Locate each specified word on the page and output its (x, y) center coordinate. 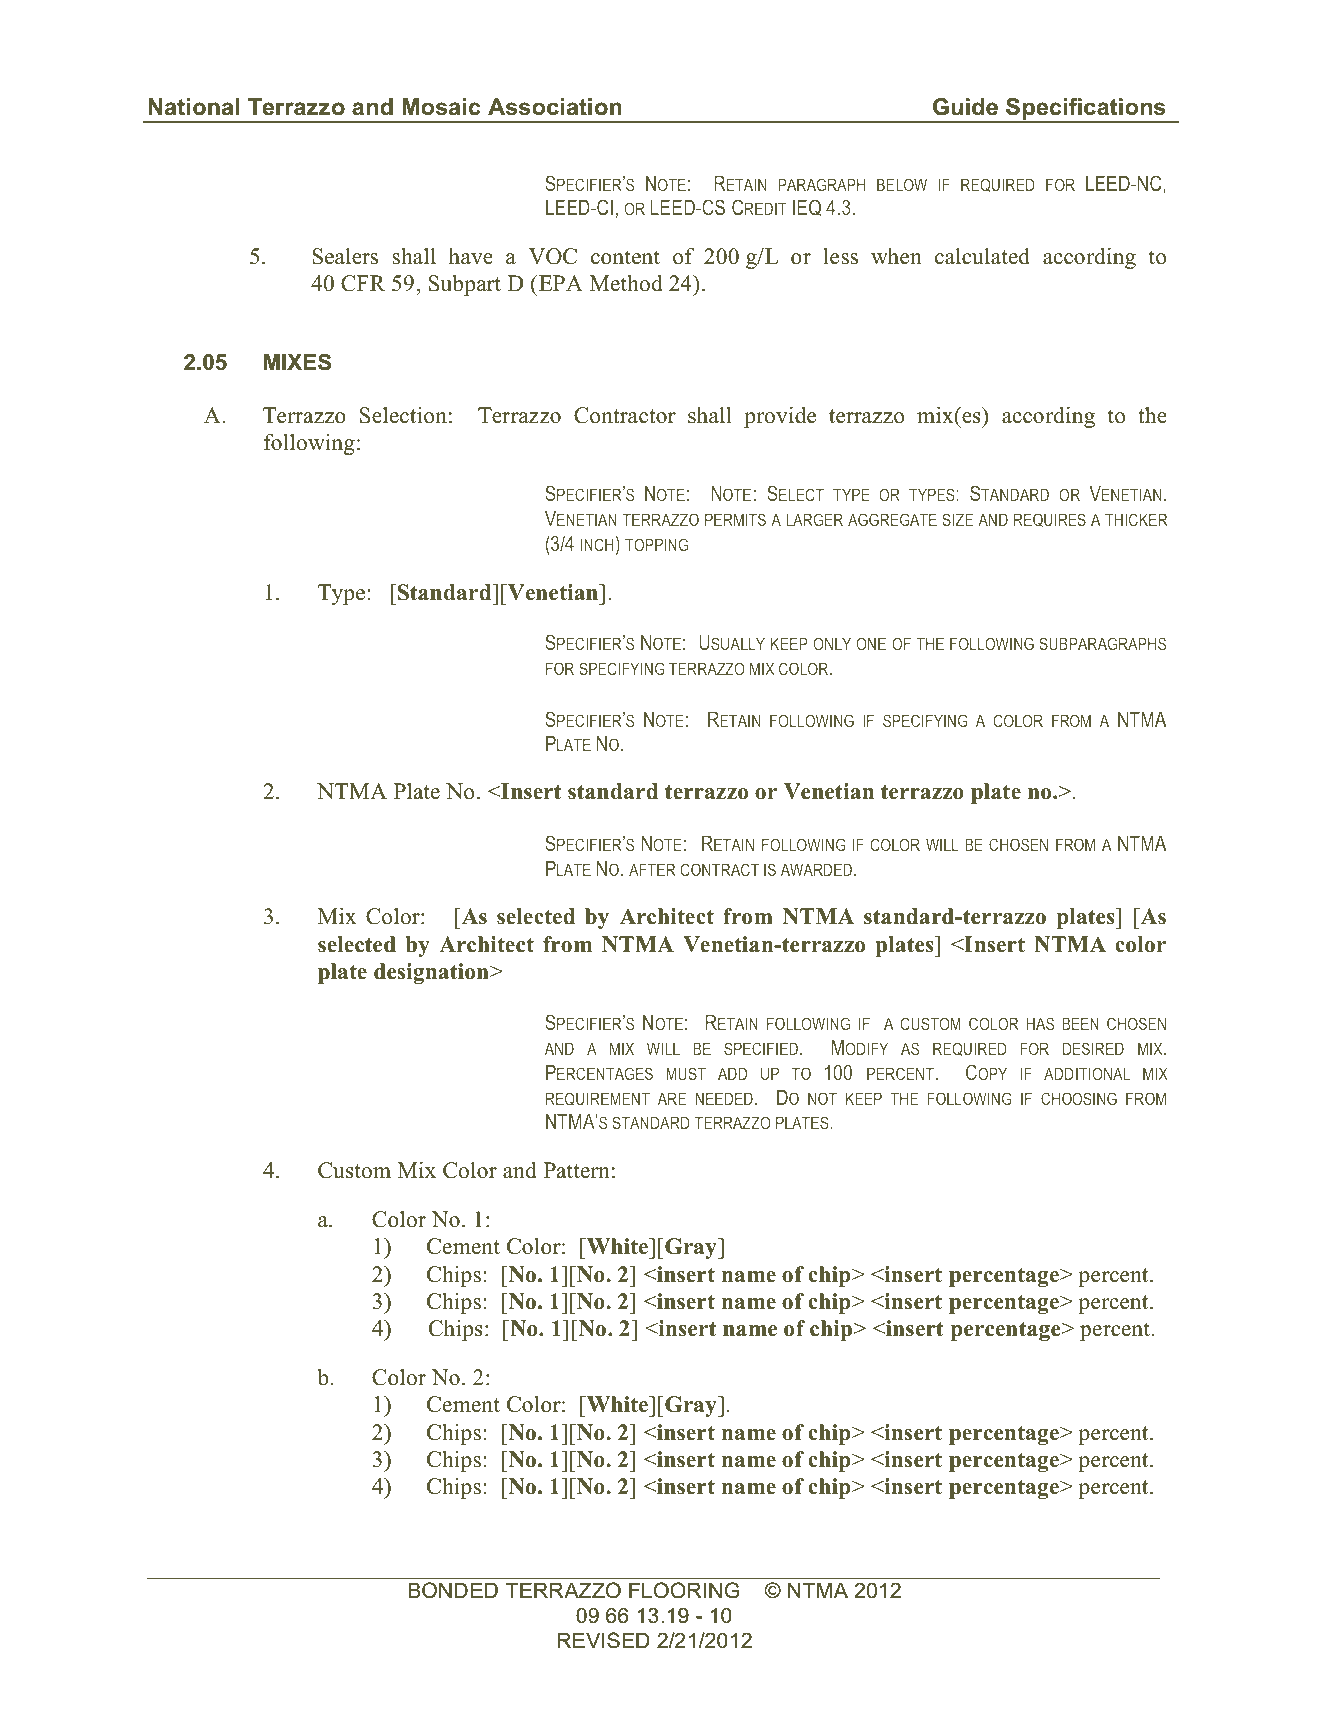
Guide (965, 107)
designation (432, 973)
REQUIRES (1050, 520)
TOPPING (656, 544)
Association (554, 107)
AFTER (652, 870)
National (194, 107)
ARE (672, 1099)
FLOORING (684, 1590)
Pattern (577, 1170)
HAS (1040, 1023)
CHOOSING (1079, 1098)
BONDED (453, 1590)
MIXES (297, 362)
